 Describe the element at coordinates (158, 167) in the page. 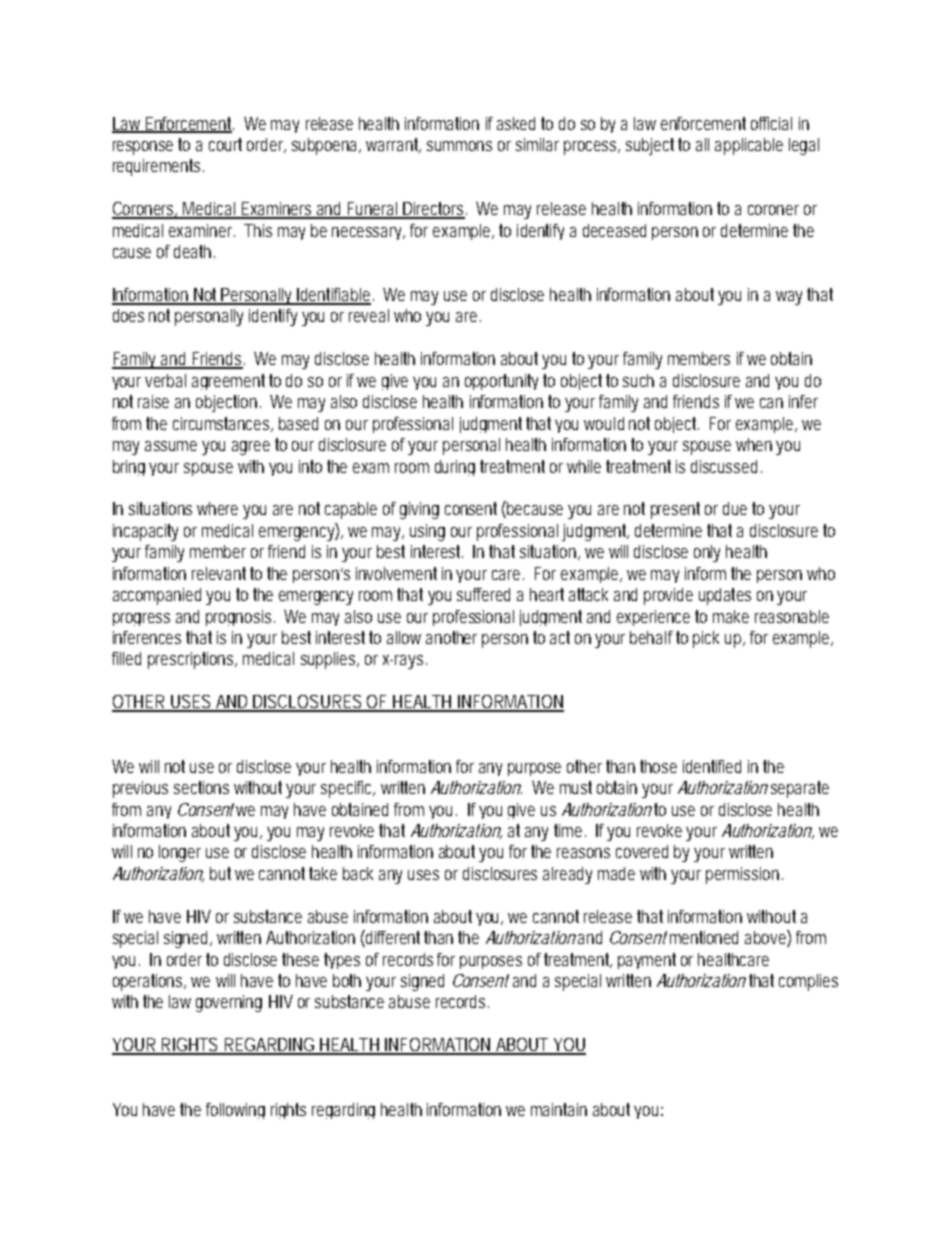

I see `requirements` at that location.
